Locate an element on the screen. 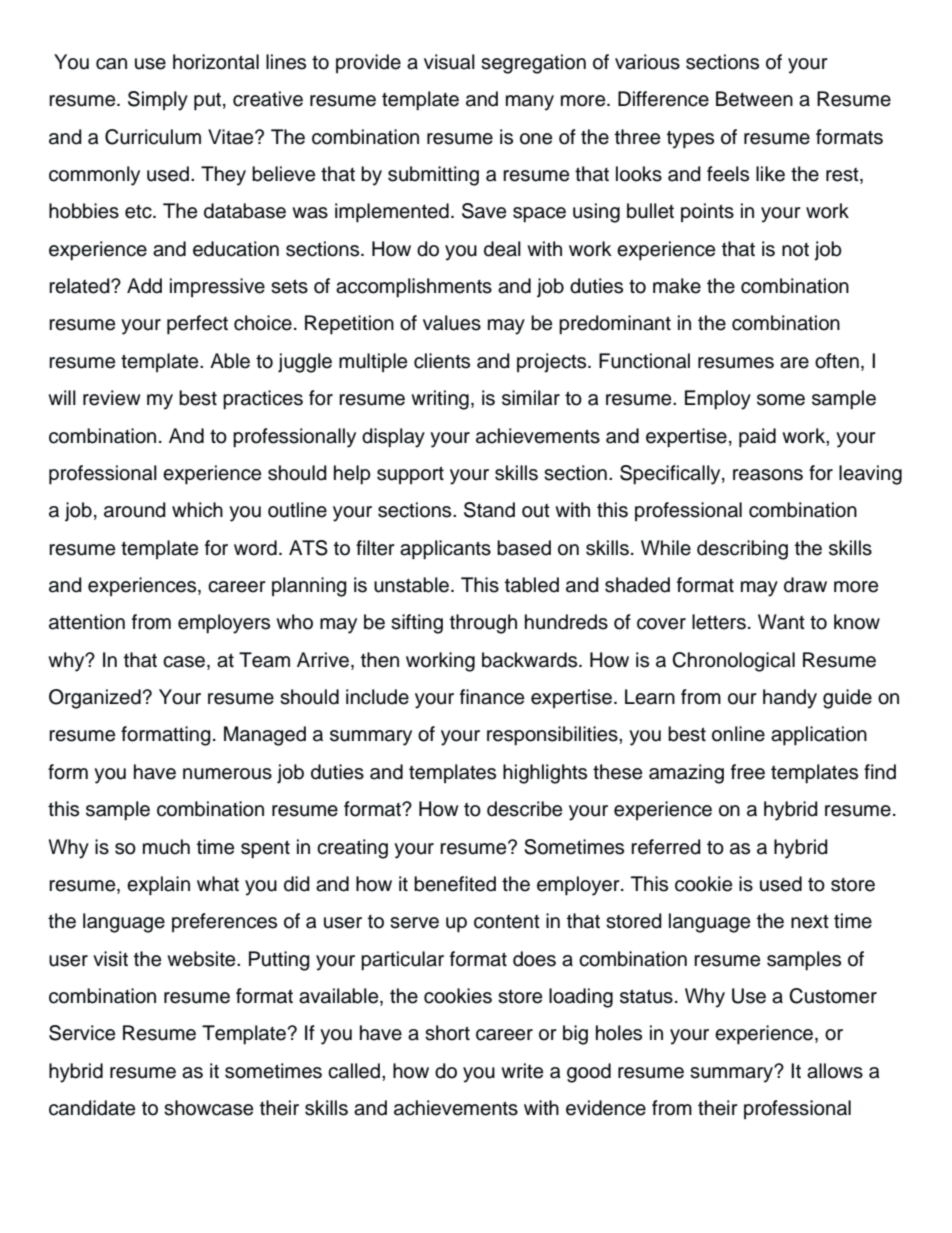 This screenshot has height=1233, width=952. candidate is located at coordinates (92, 1108).
